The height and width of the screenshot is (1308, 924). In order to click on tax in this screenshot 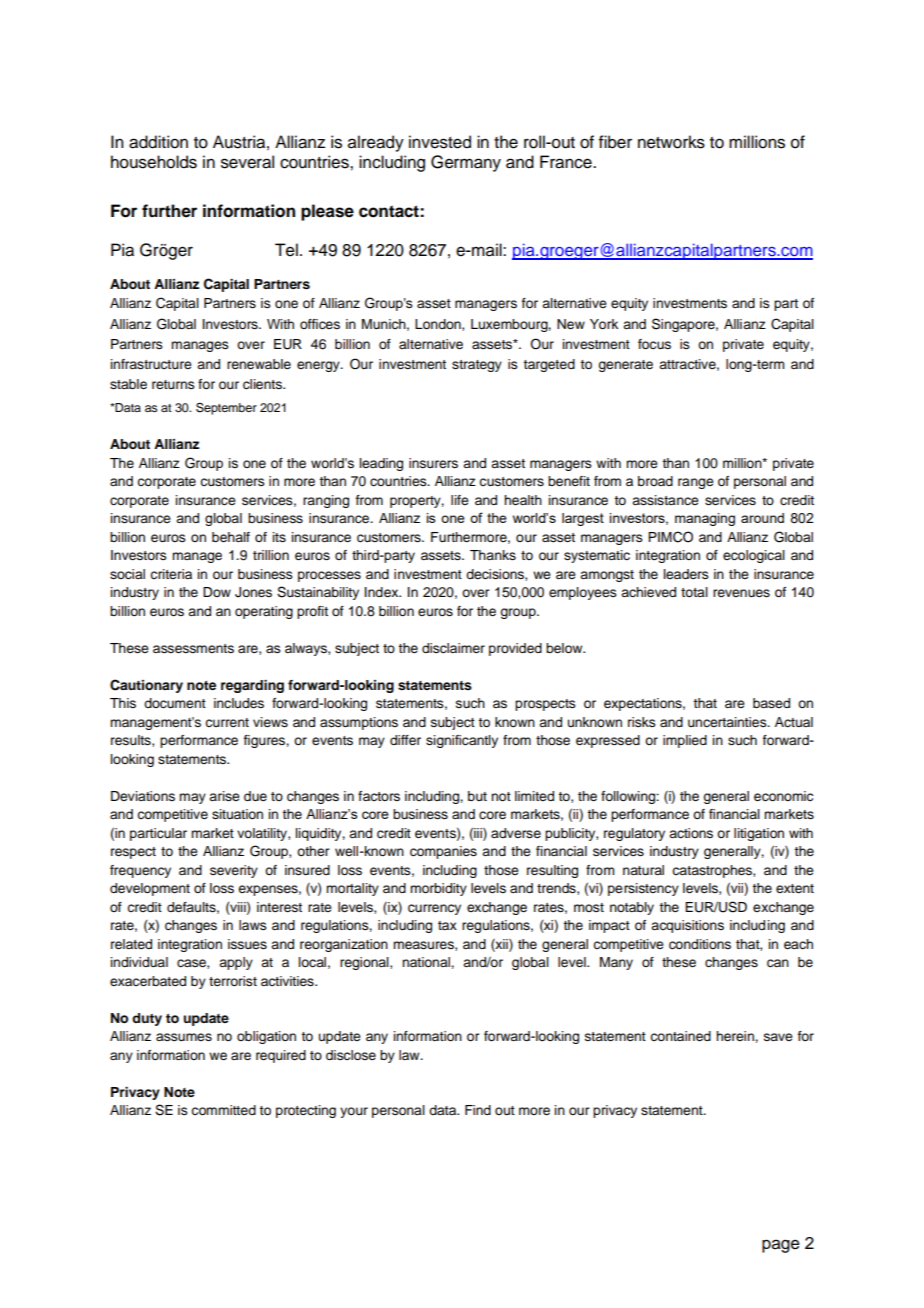, I will do `click(447, 925)`.
